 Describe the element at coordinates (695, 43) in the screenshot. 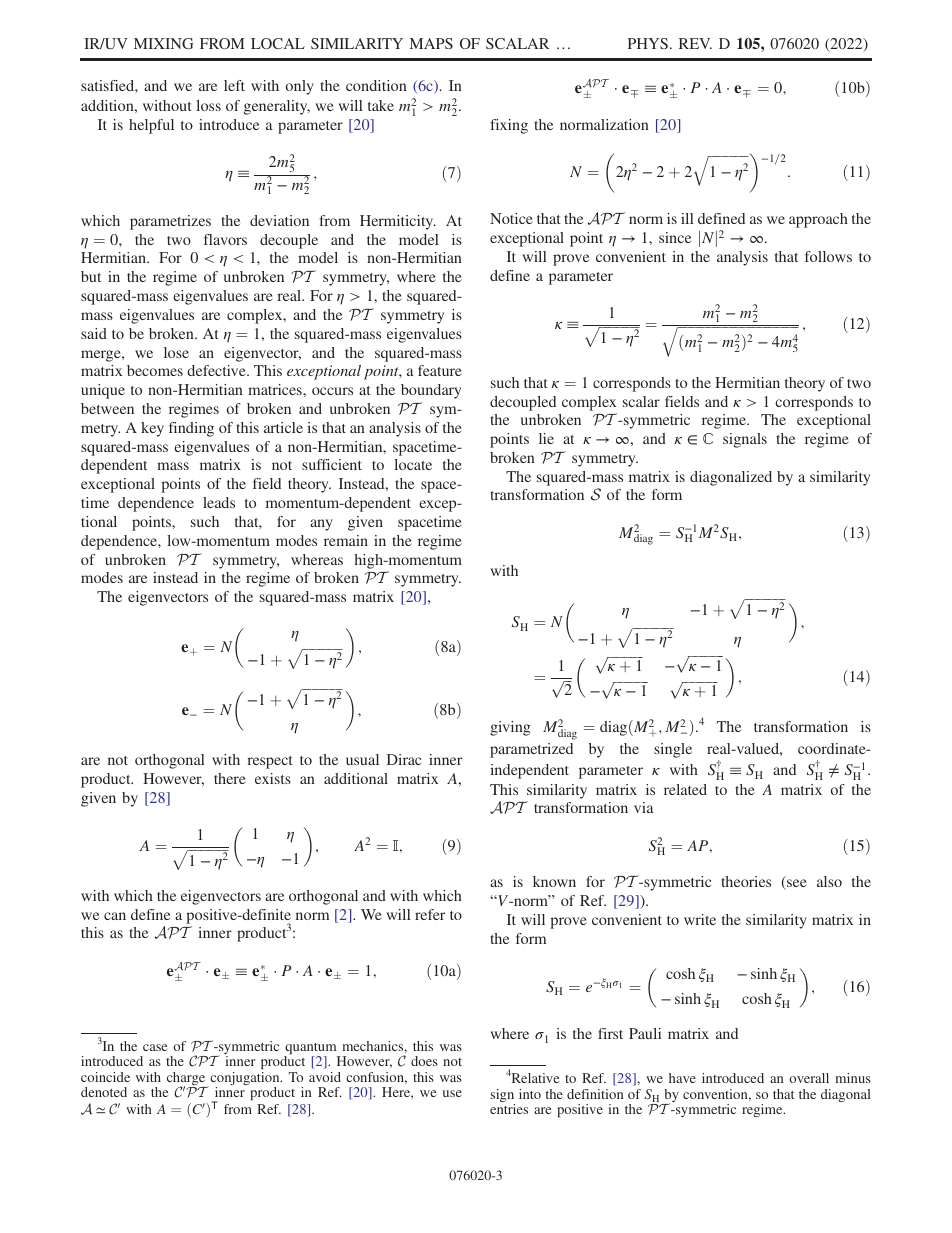

I see `REV` at that location.
